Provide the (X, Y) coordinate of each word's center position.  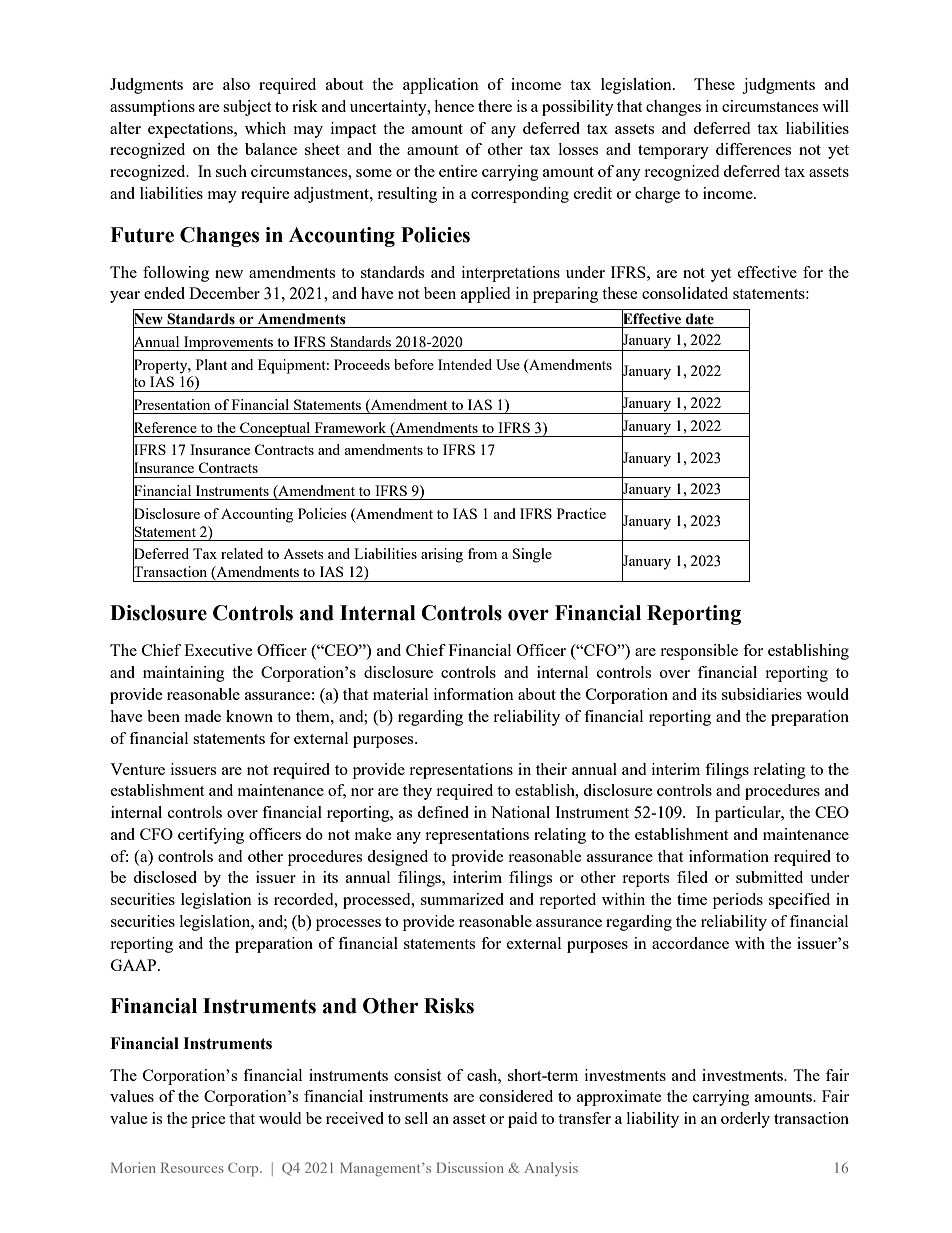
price (208, 1120)
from (482, 553)
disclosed (165, 877)
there (495, 106)
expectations (191, 130)
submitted (769, 877)
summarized (462, 899)
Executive (218, 650)
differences (753, 149)
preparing (565, 295)
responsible (699, 652)
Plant (211, 364)
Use (508, 364)
